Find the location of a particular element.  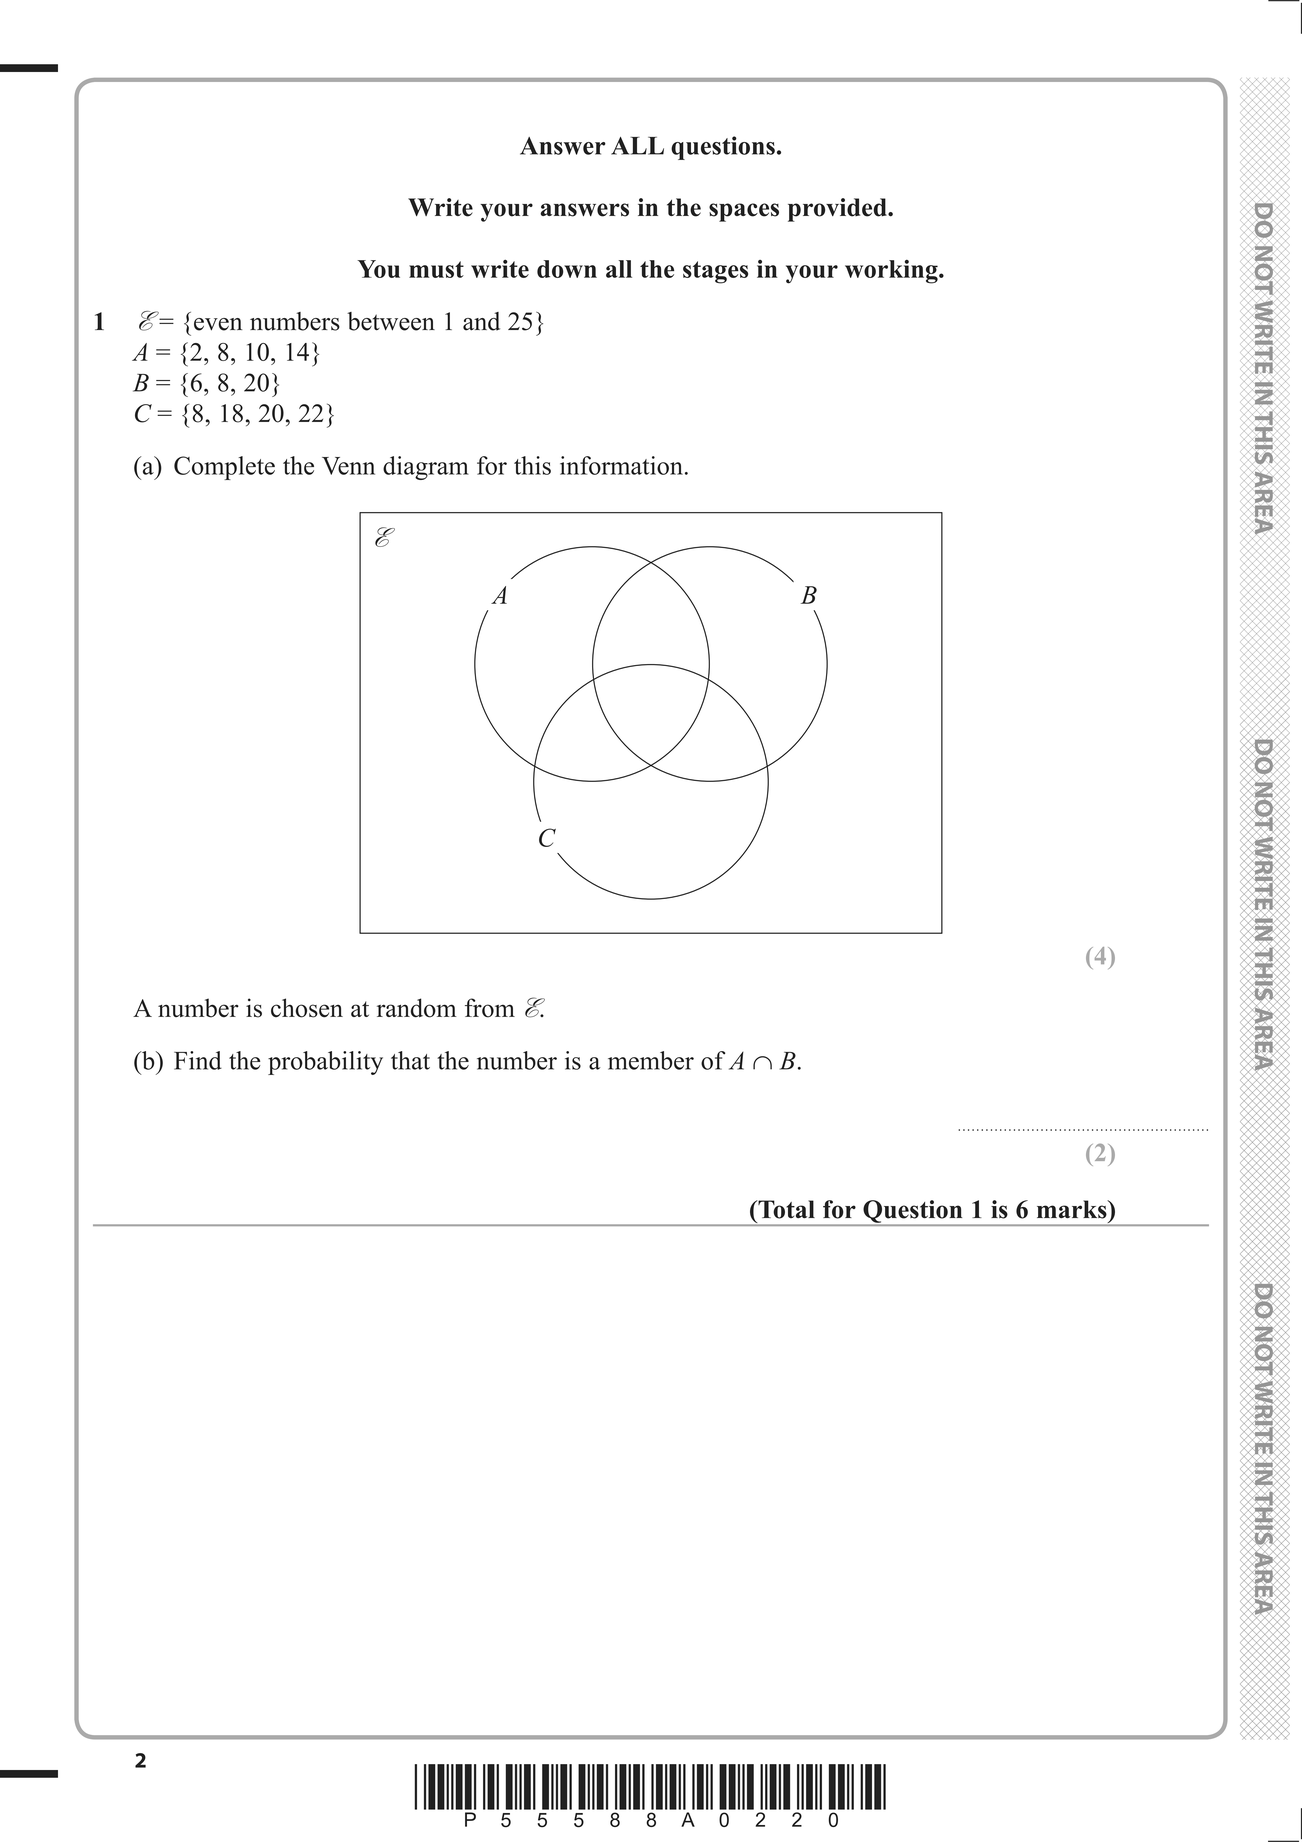

stages is located at coordinates (715, 272).
